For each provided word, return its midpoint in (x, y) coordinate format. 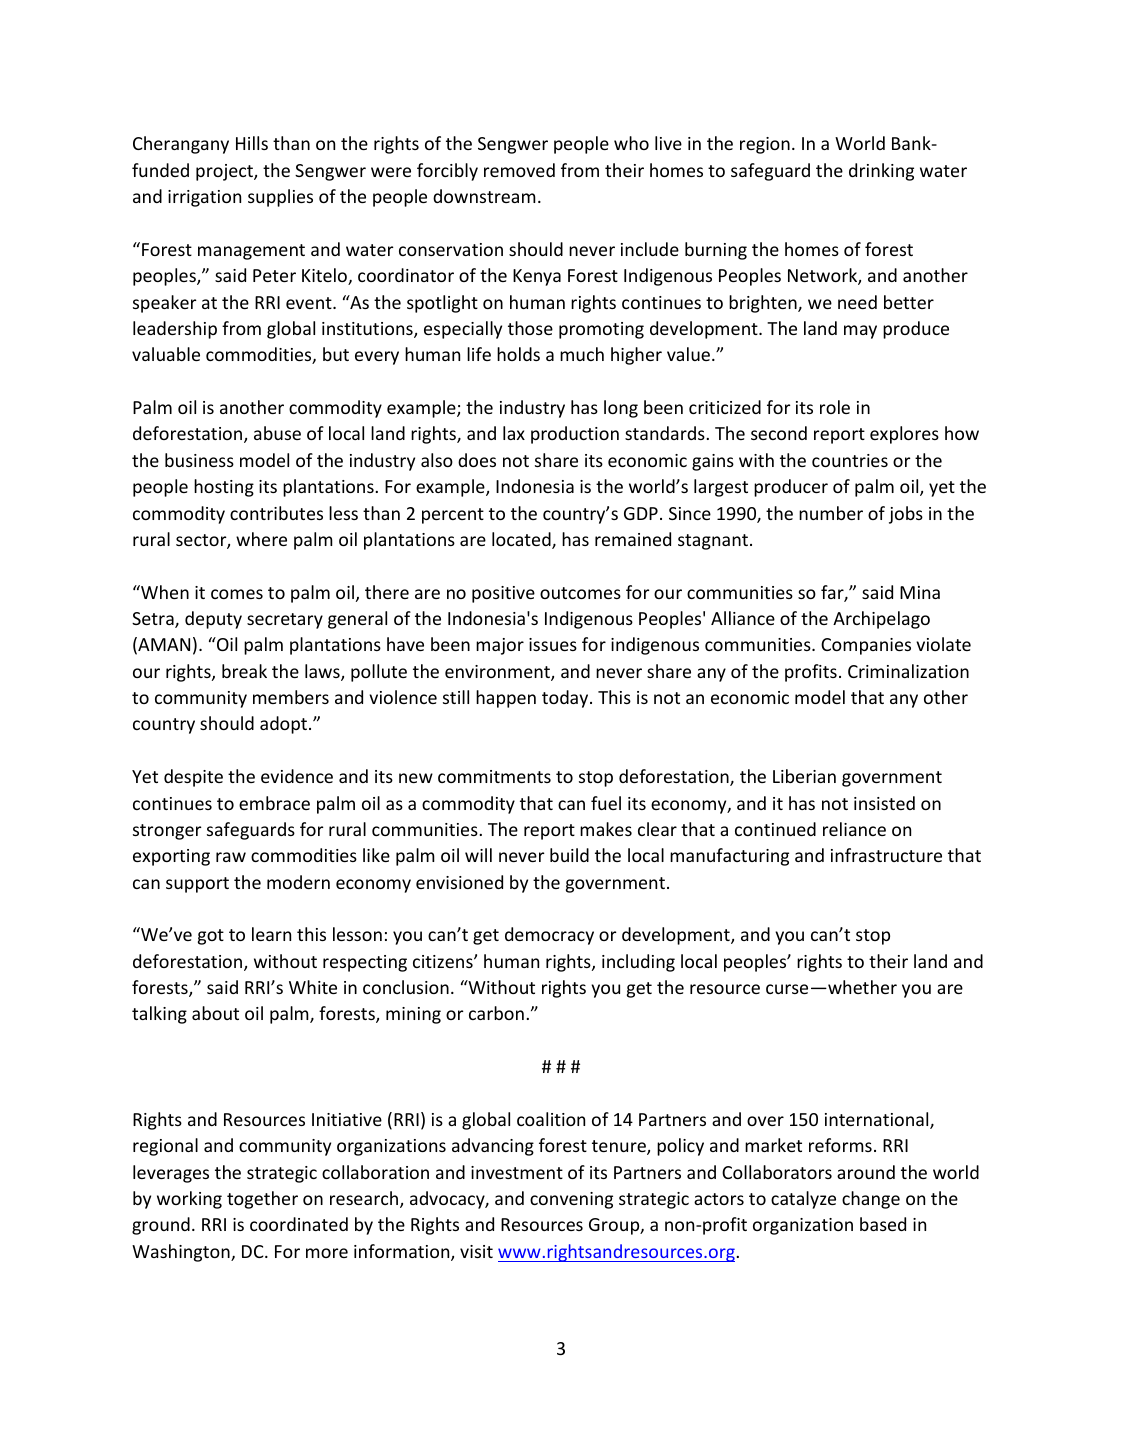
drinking (881, 172)
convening (571, 1200)
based (883, 1224)
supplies (280, 198)
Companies (866, 646)
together (262, 1200)
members (291, 697)
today (566, 699)
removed (519, 170)
